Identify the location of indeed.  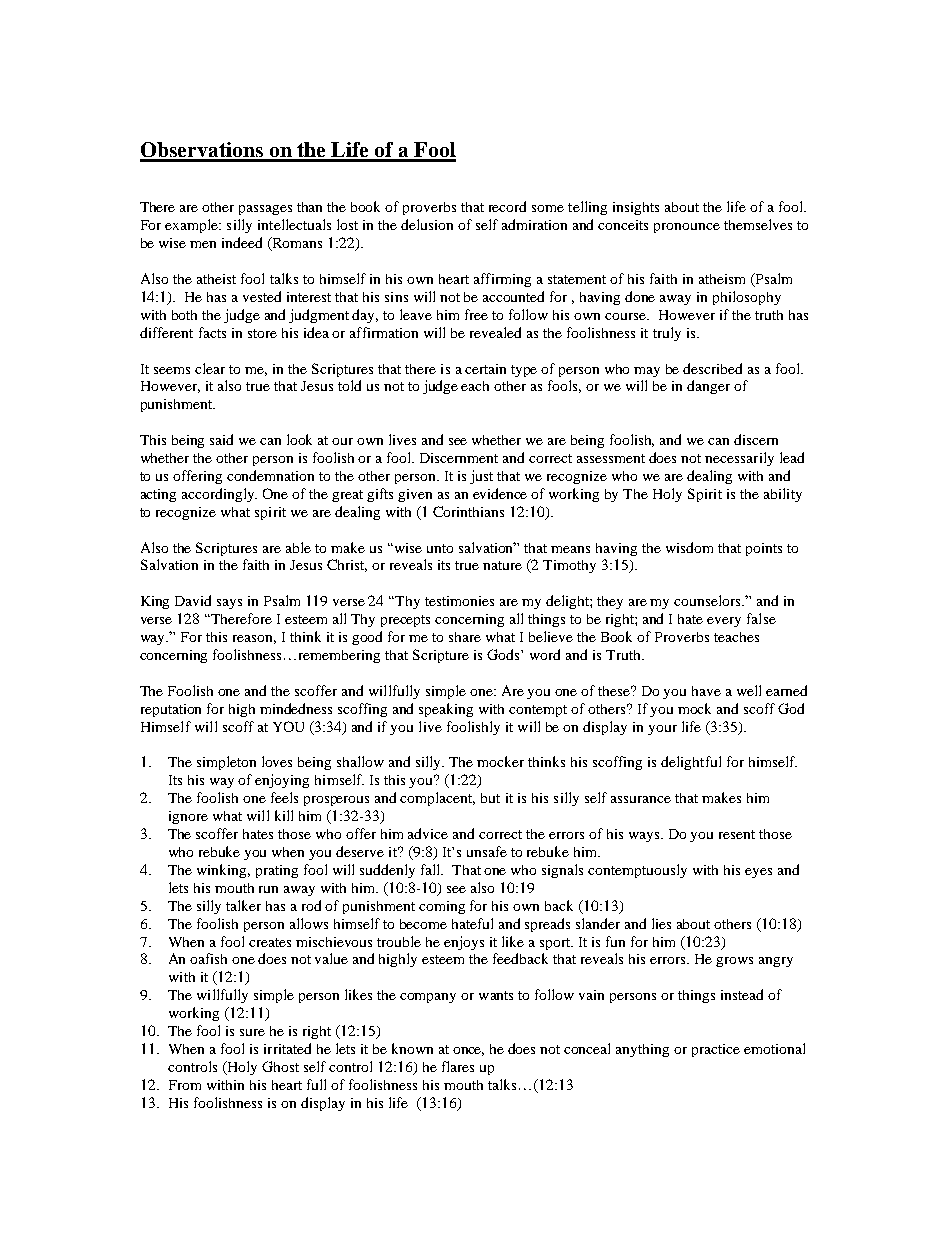
(242, 242).
